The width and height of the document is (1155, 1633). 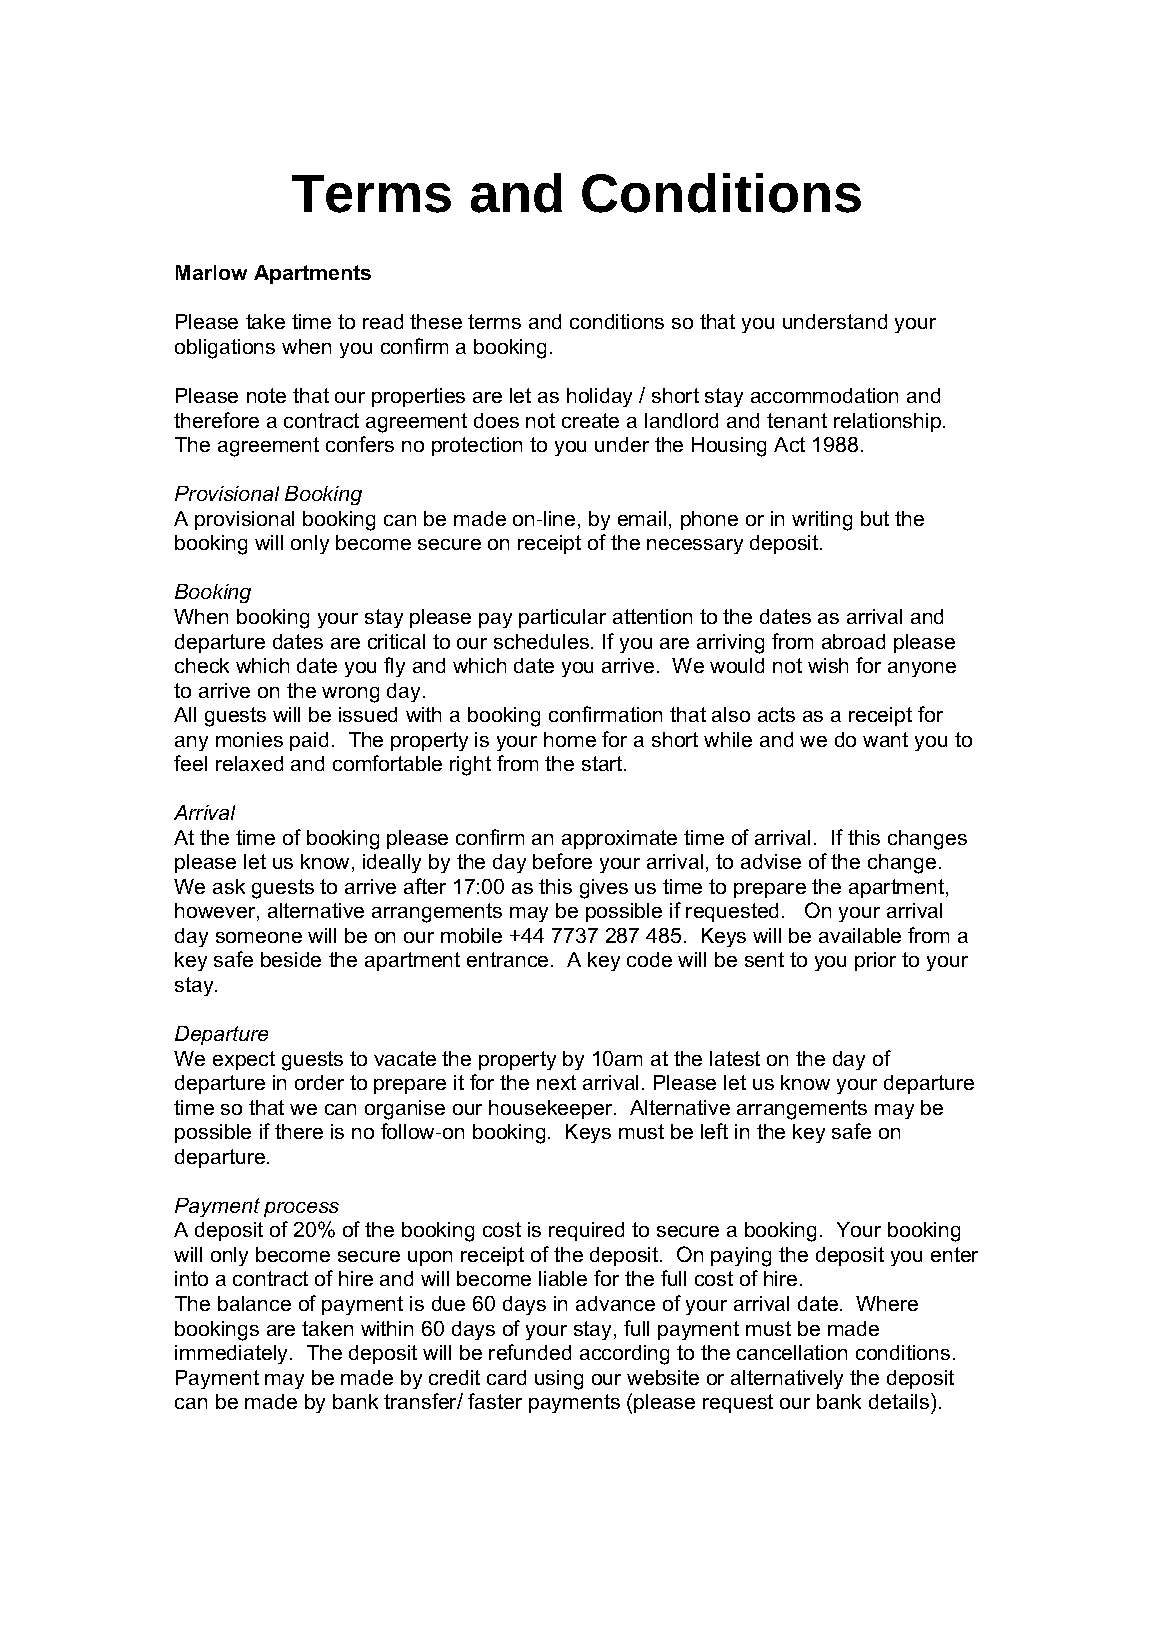 What do you see at coordinates (714, 1131) in the document?
I see `left` at bounding box center [714, 1131].
